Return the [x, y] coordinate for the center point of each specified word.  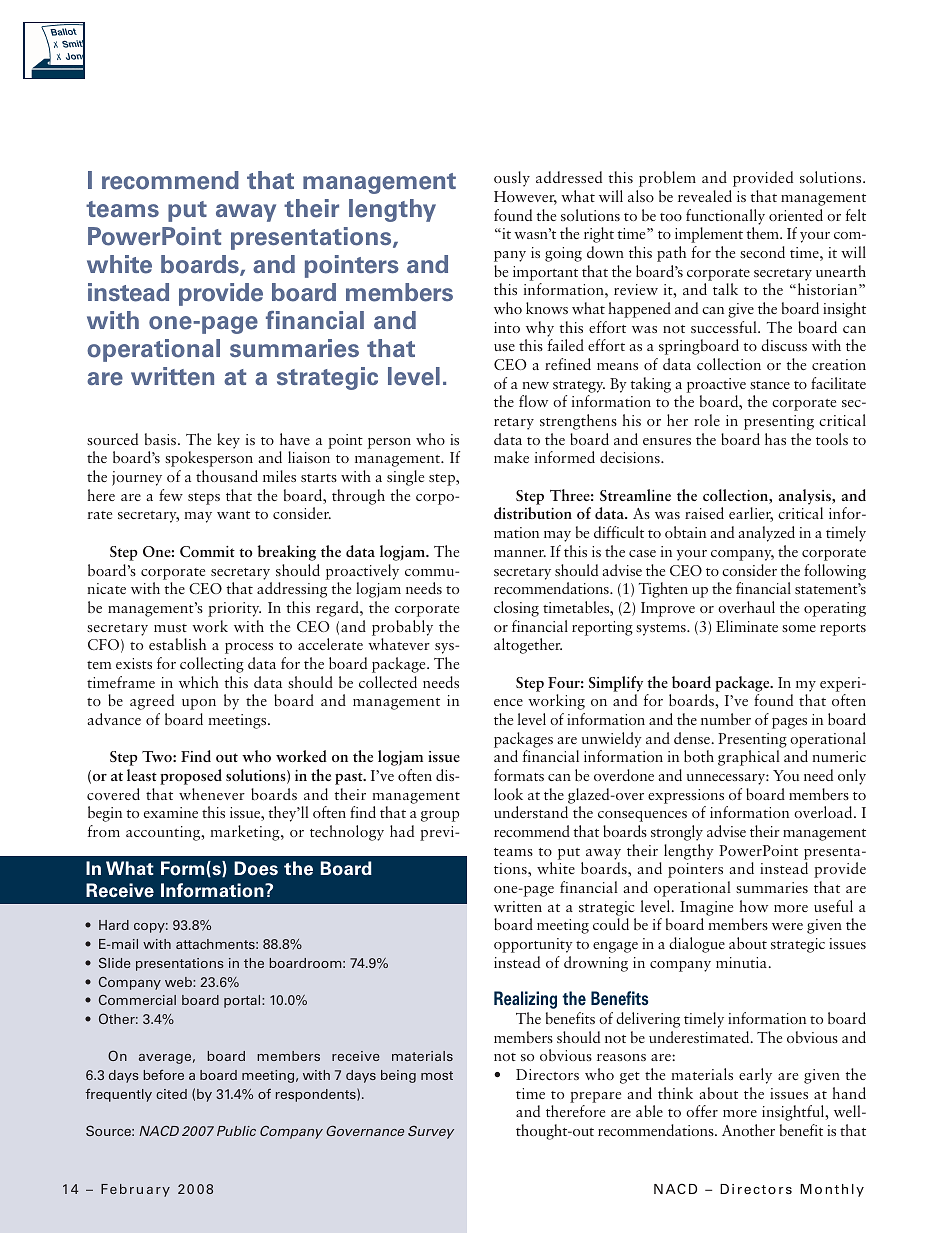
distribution [533, 513]
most [437, 1075]
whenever [212, 794]
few [171, 495]
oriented [796, 215]
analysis [805, 497]
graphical [749, 758]
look [508, 794]
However [525, 198]
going [563, 254]
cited [171, 1094]
